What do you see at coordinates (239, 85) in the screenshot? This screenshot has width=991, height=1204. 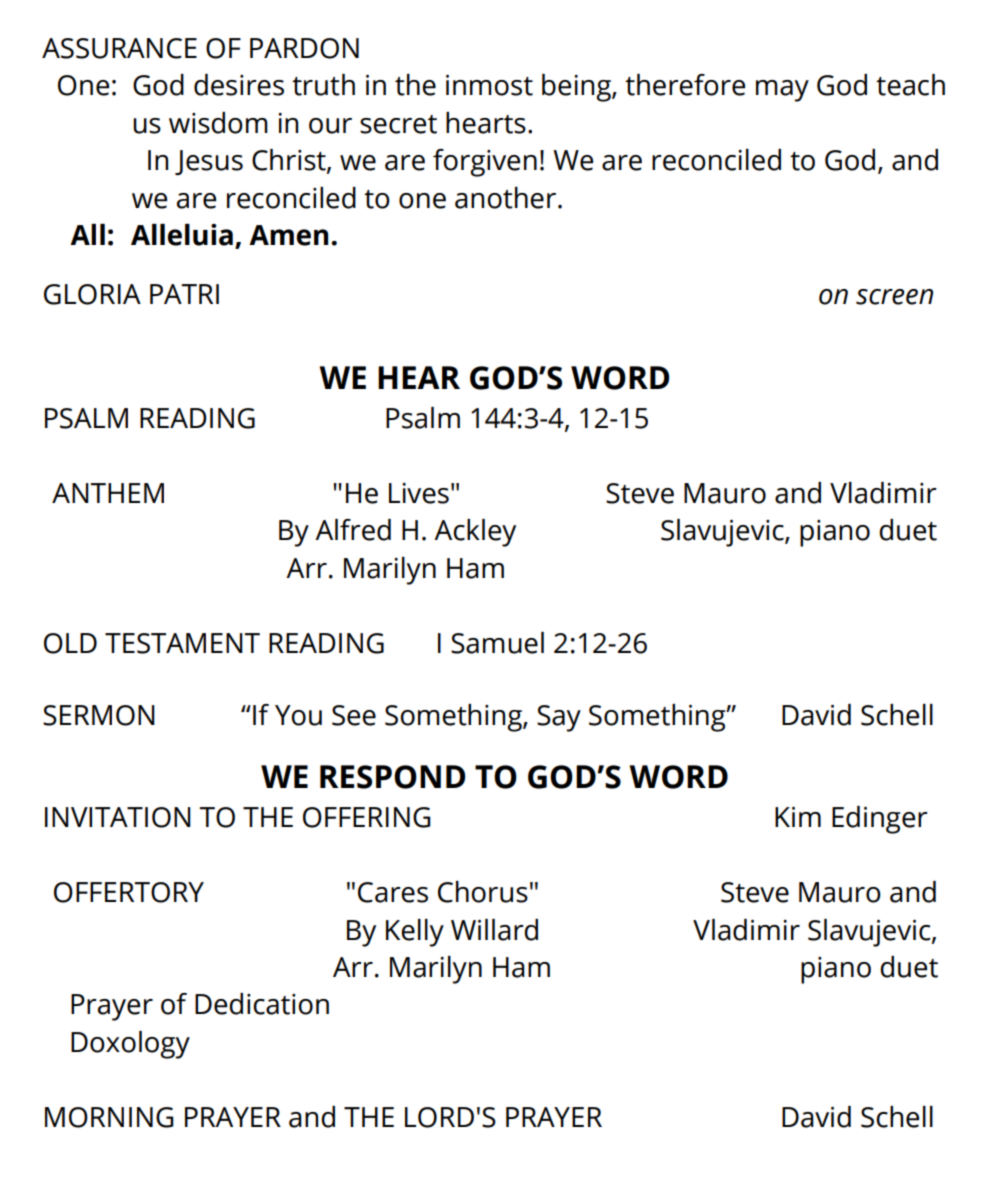 I see `desires` at bounding box center [239, 85].
